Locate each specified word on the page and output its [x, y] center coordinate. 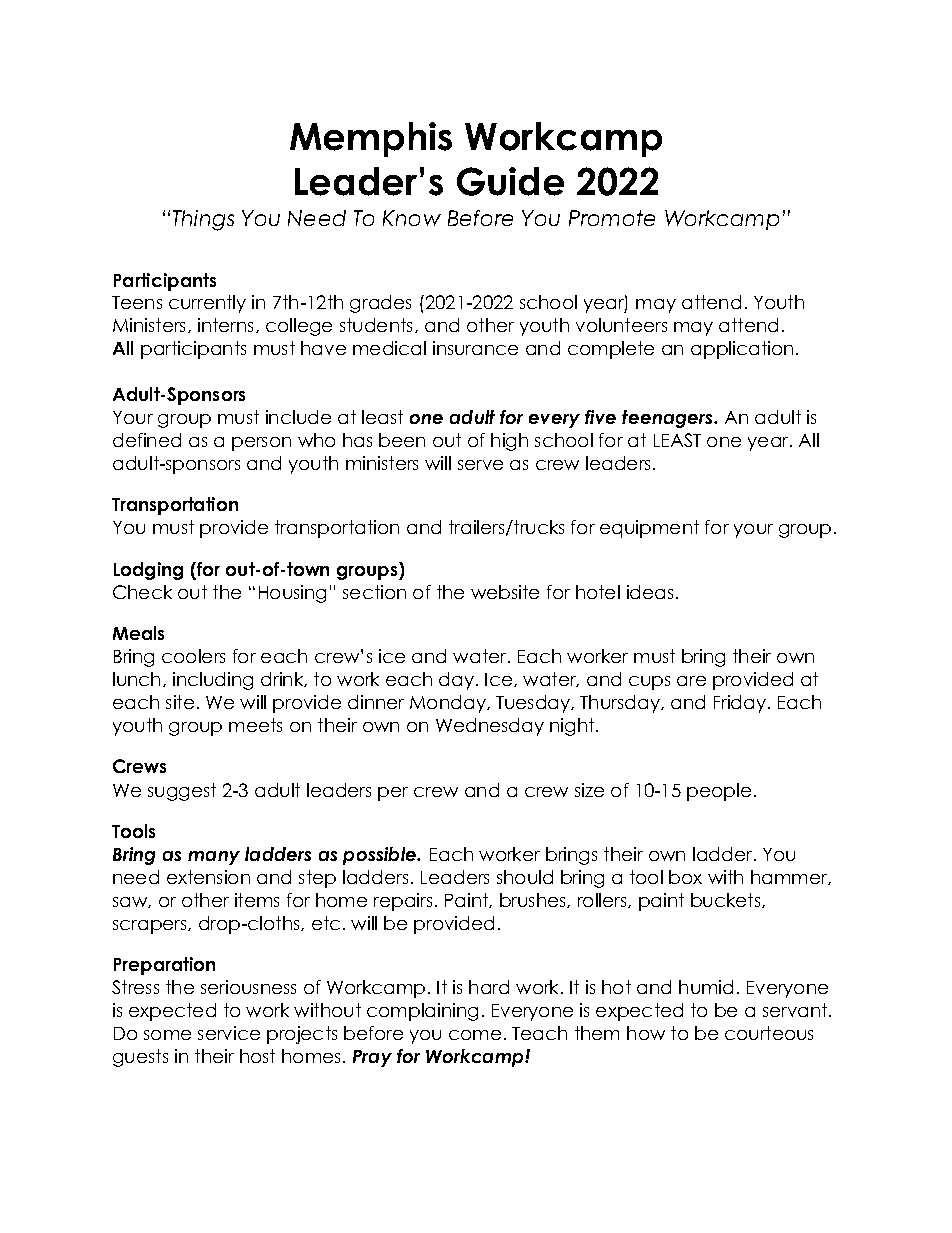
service [229, 1033]
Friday [741, 704]
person [261, 444]
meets [255, 725]
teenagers [668, 419]
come [475, 1035]
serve [480, 465]
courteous [769, 1033]
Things [203, 220]
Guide [510, 181]
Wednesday [490, 727]
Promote [612, 218]
